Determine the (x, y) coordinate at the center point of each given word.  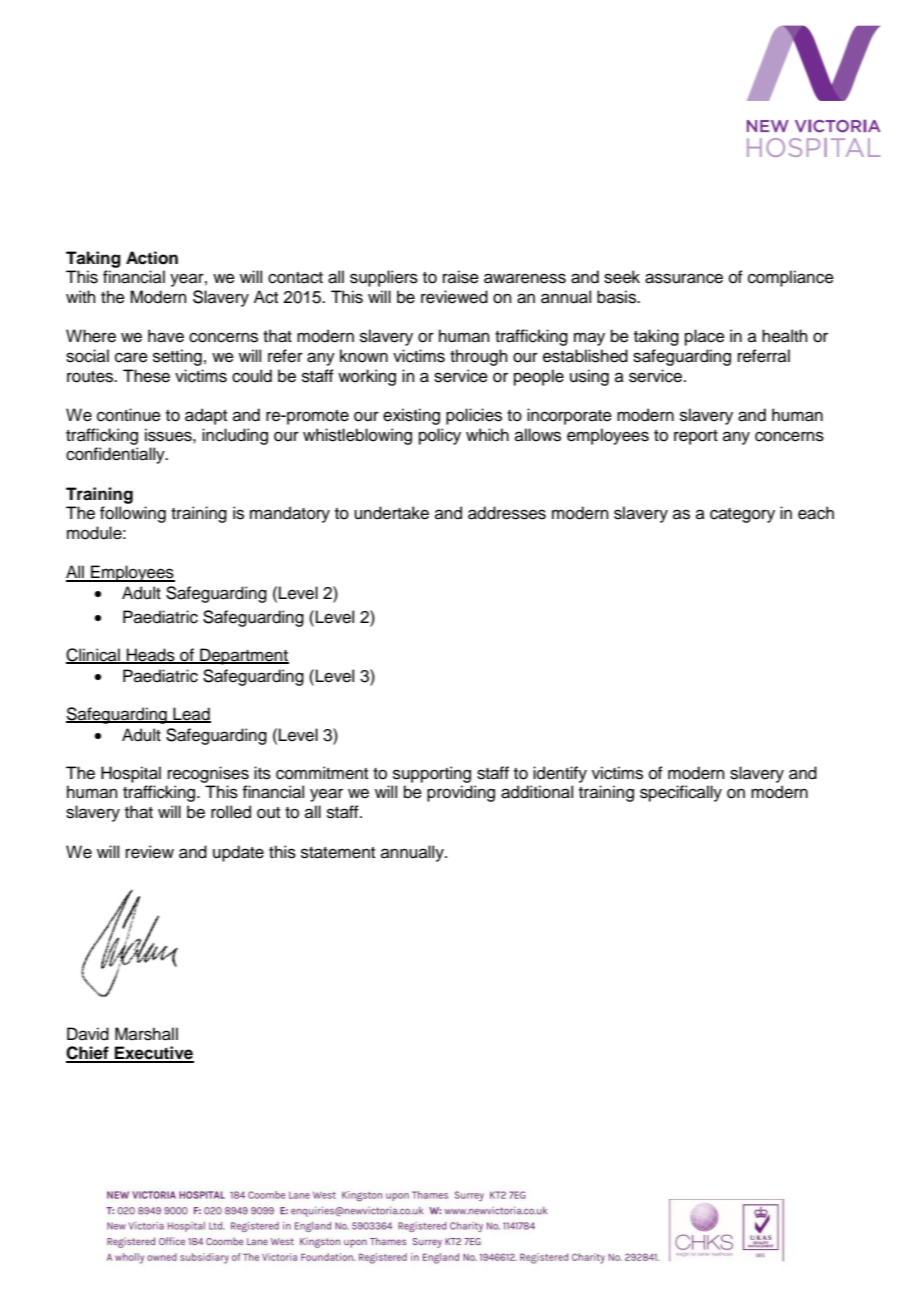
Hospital (131, 774)
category (742, 515)
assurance (684, 278)
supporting (432, 774)
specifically (681, 793)
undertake (391, 513)
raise (461, 277)
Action (152, 258)
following (133, 514)
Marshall (146, 1034)
